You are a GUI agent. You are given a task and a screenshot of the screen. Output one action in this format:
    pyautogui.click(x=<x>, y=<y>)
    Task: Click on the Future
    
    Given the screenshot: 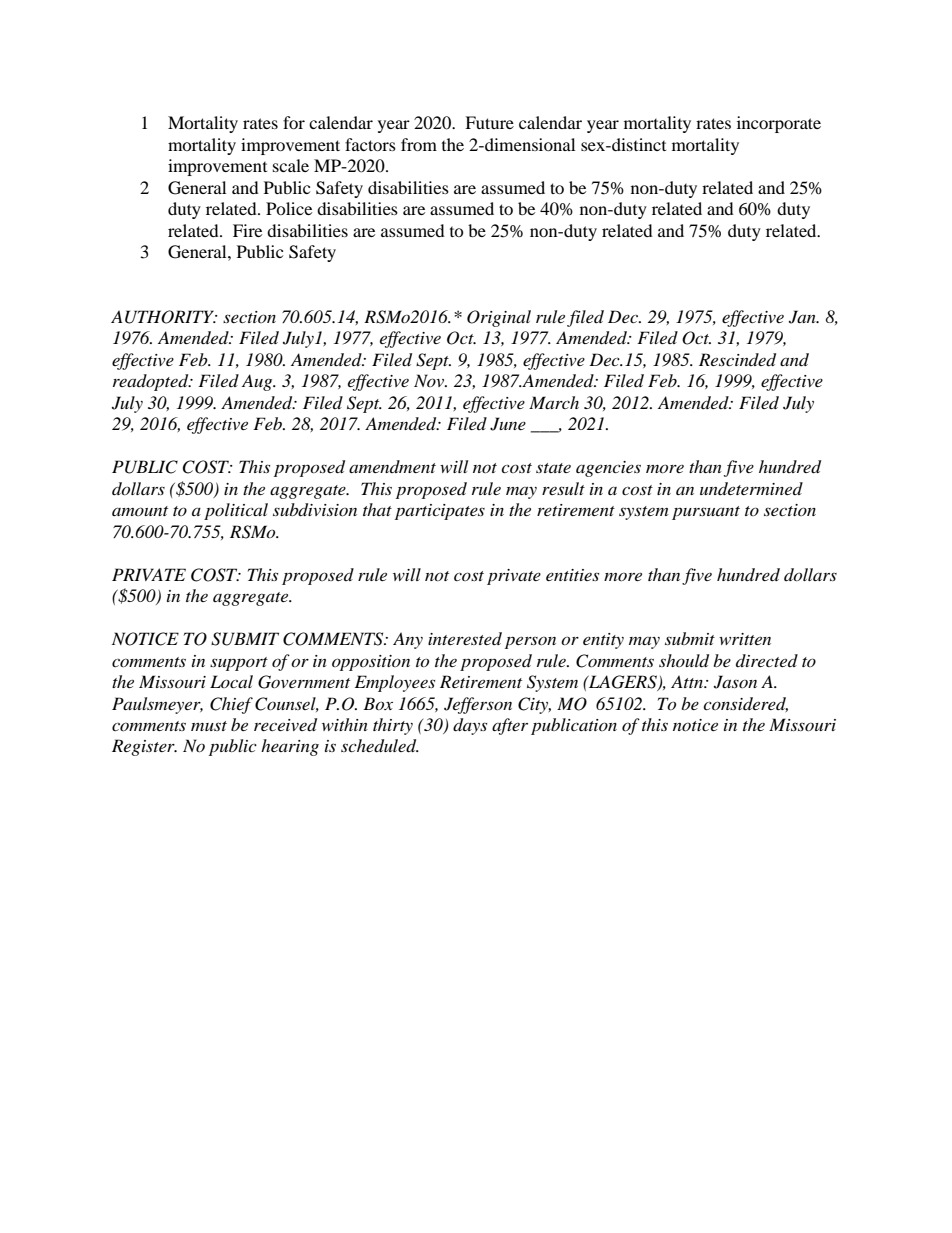 What is the action you would take?
    pyautogui.click(x=489, y=122)
